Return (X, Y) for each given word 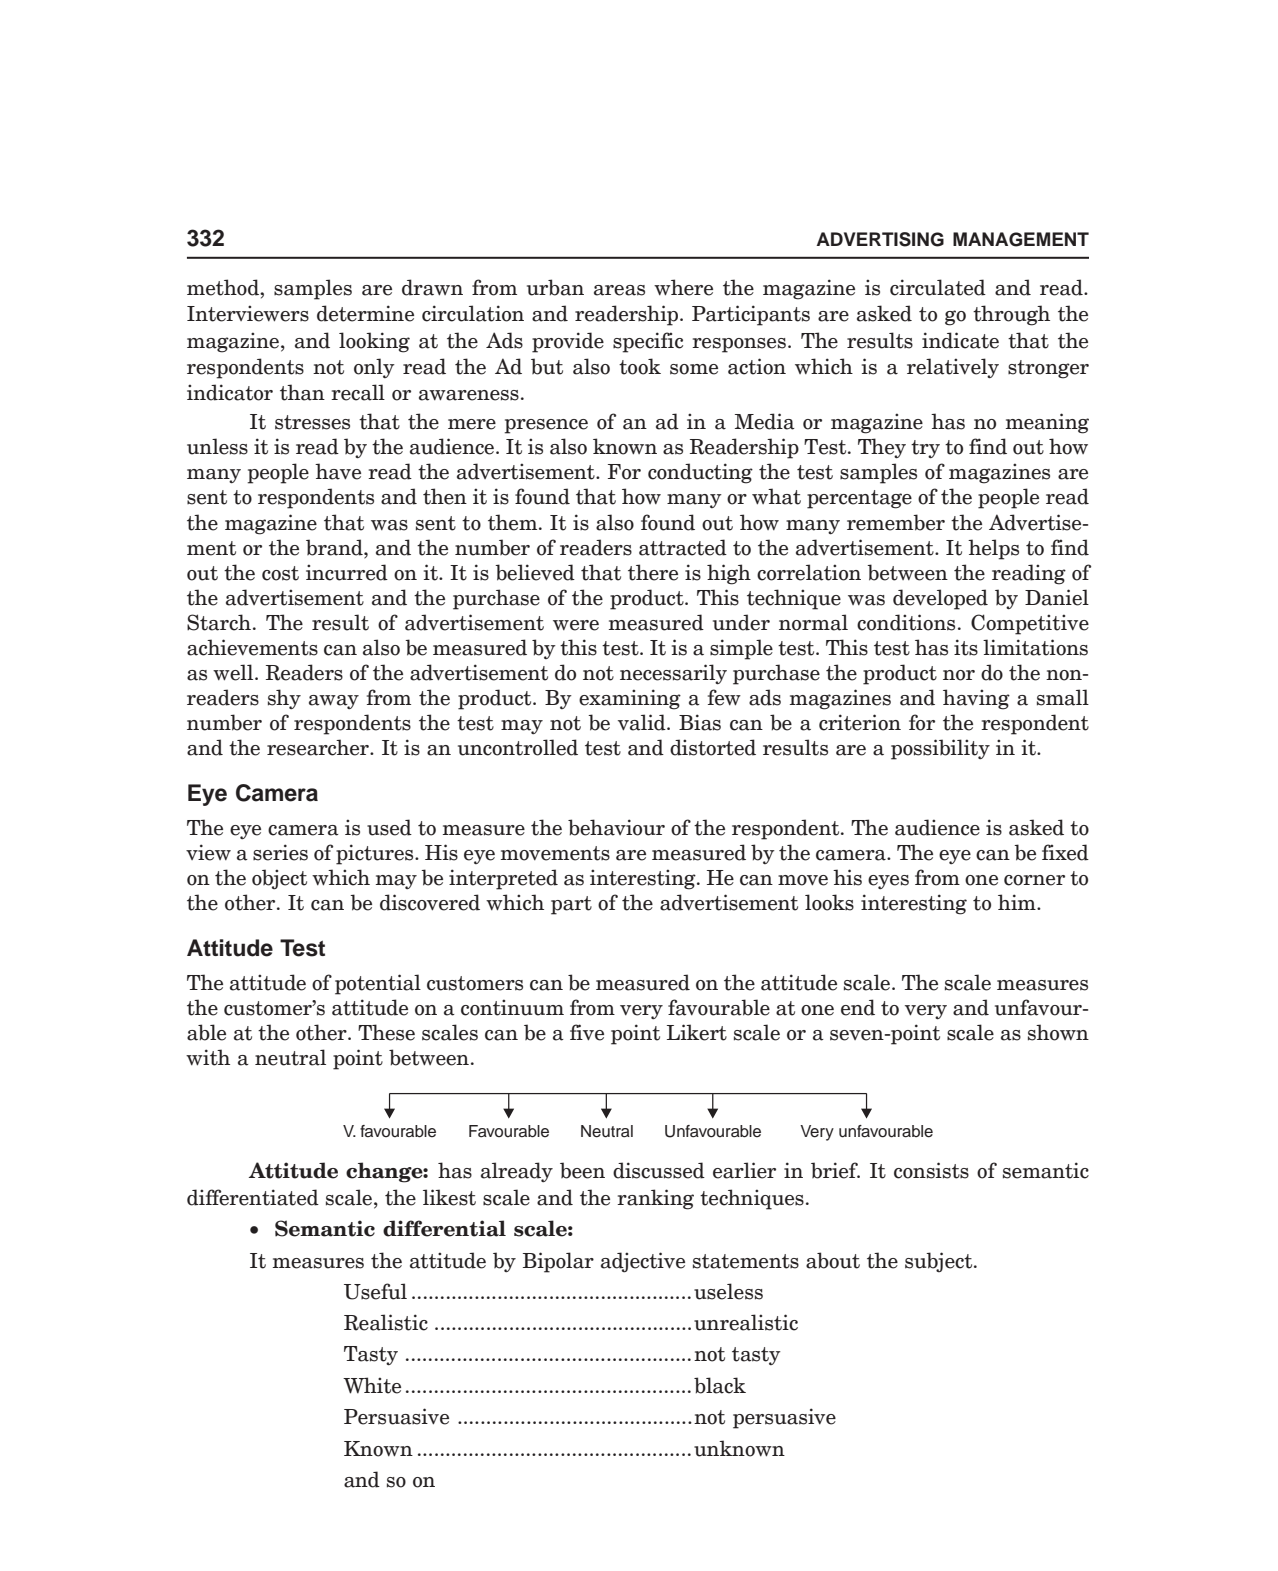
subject (940, 1262)
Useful (375, 1291)
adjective (643, 1262)
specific (648, 342)
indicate (960, 340)
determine (365, 313)
